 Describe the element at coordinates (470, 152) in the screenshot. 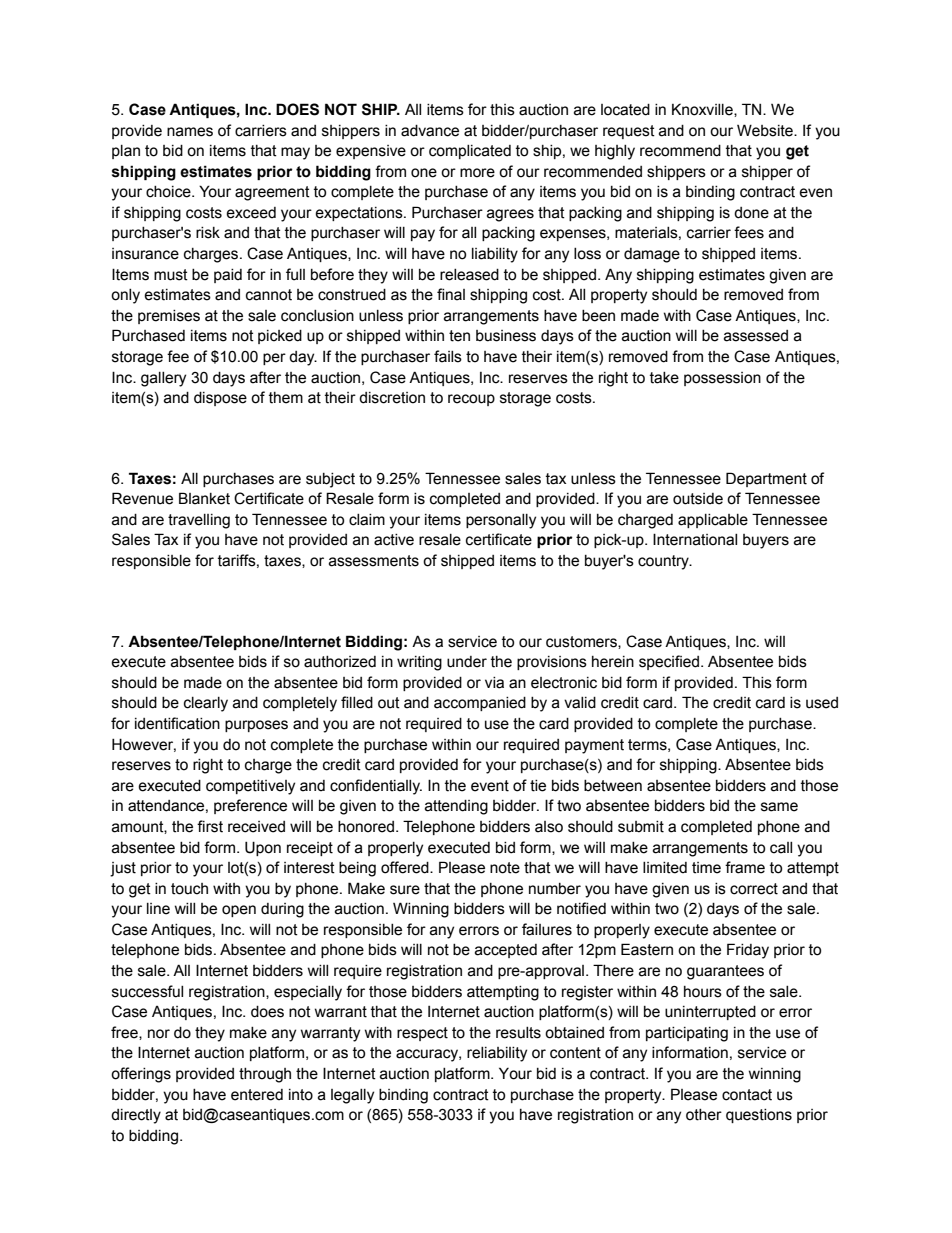

I see `complicated` at that location.
